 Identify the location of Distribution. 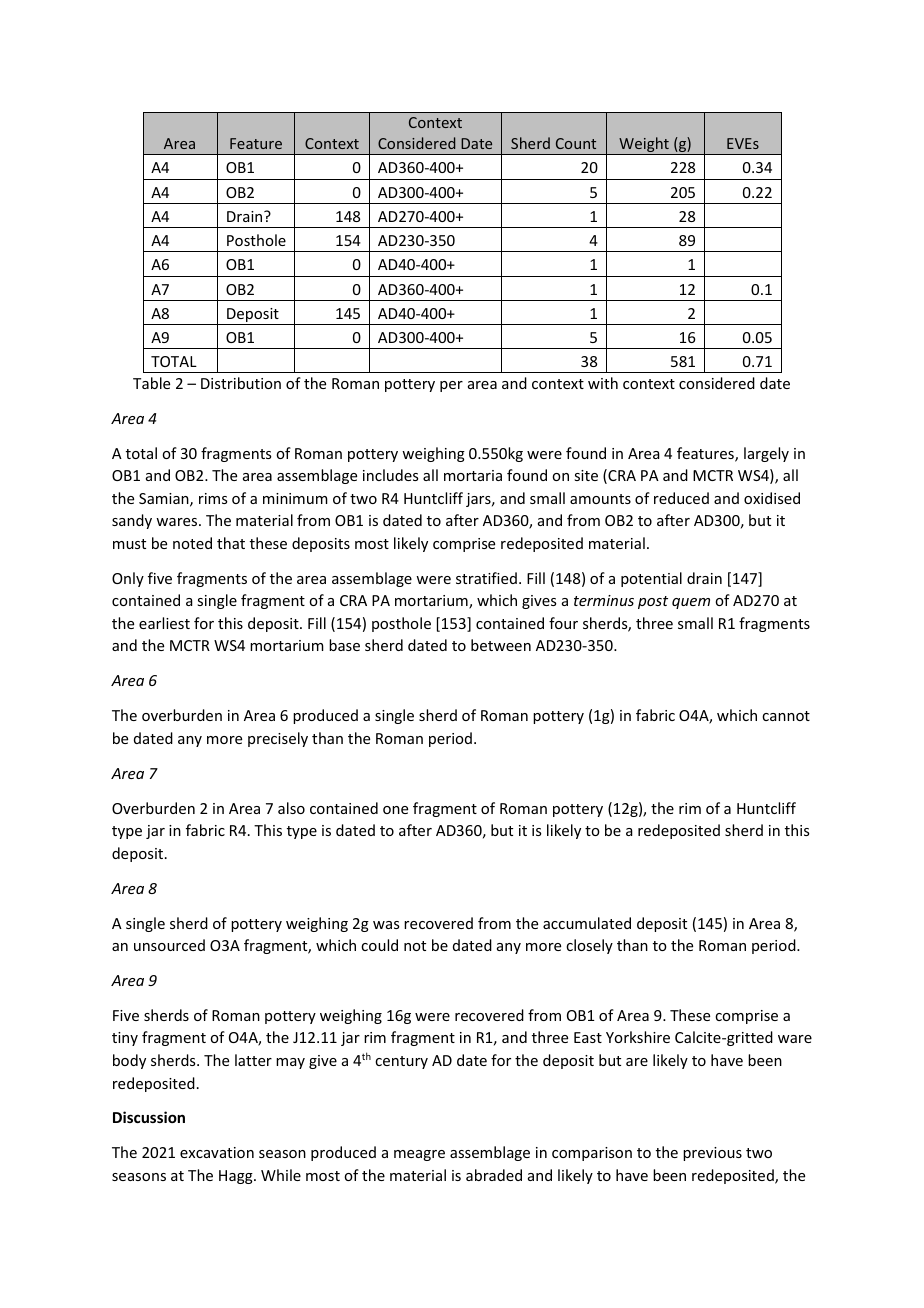
(241, 383).
